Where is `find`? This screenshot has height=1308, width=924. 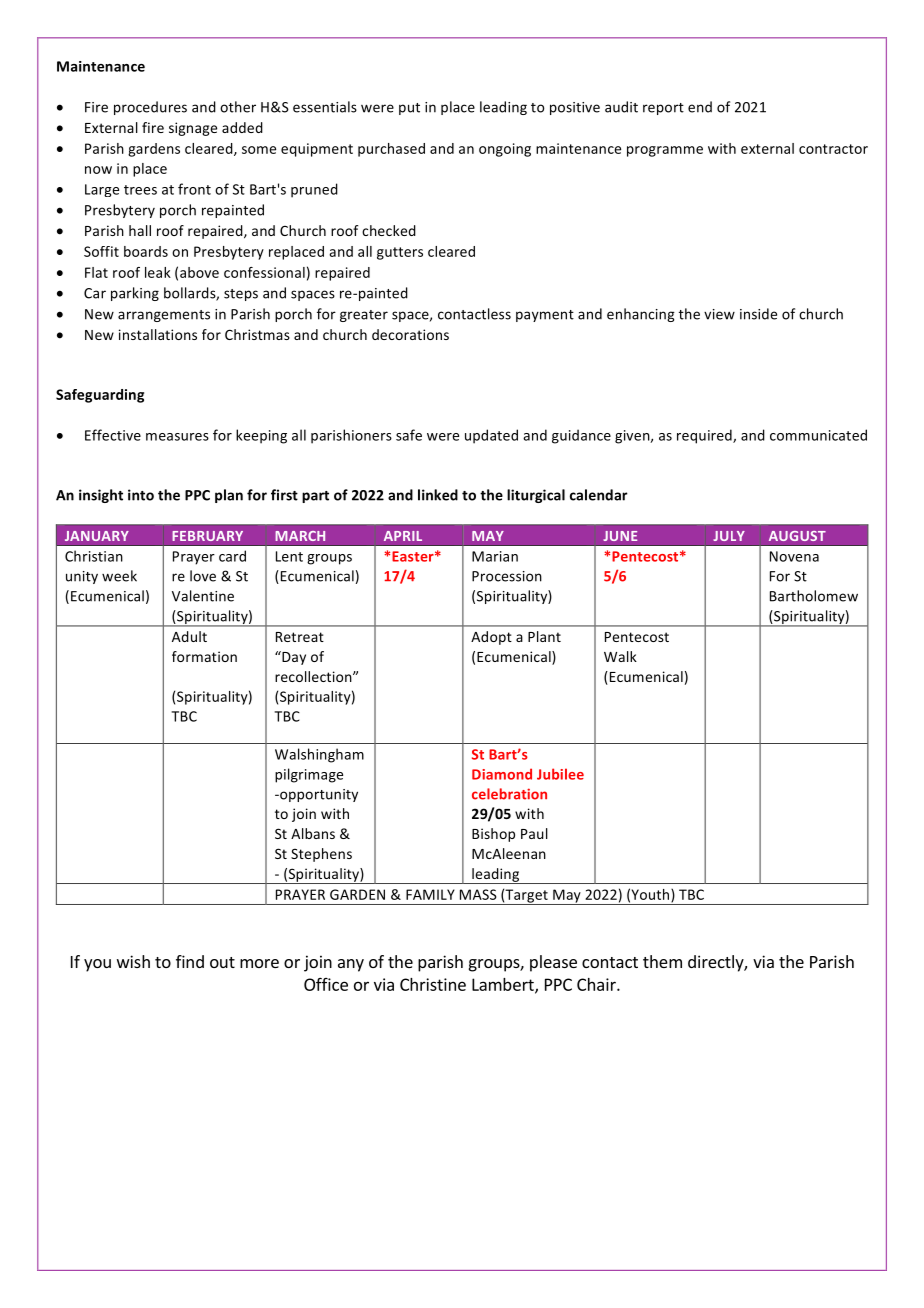
find is located at coordinates (190, 961).
